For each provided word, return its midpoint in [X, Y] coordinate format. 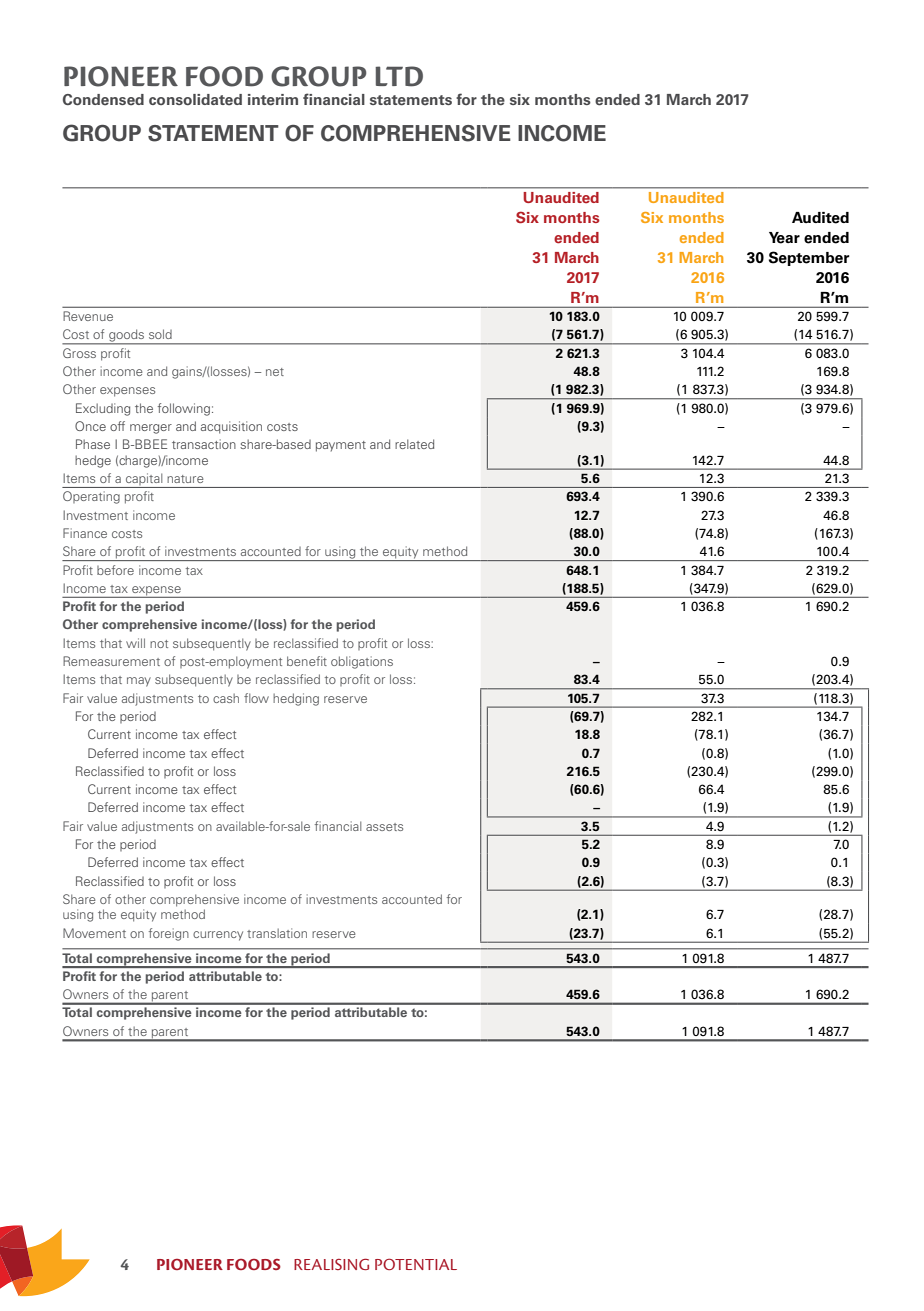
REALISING [331, 1264]
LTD [399, 76]
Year [784, 238]
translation [277, 933]
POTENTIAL [416, 1264]
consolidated [195, 100]
